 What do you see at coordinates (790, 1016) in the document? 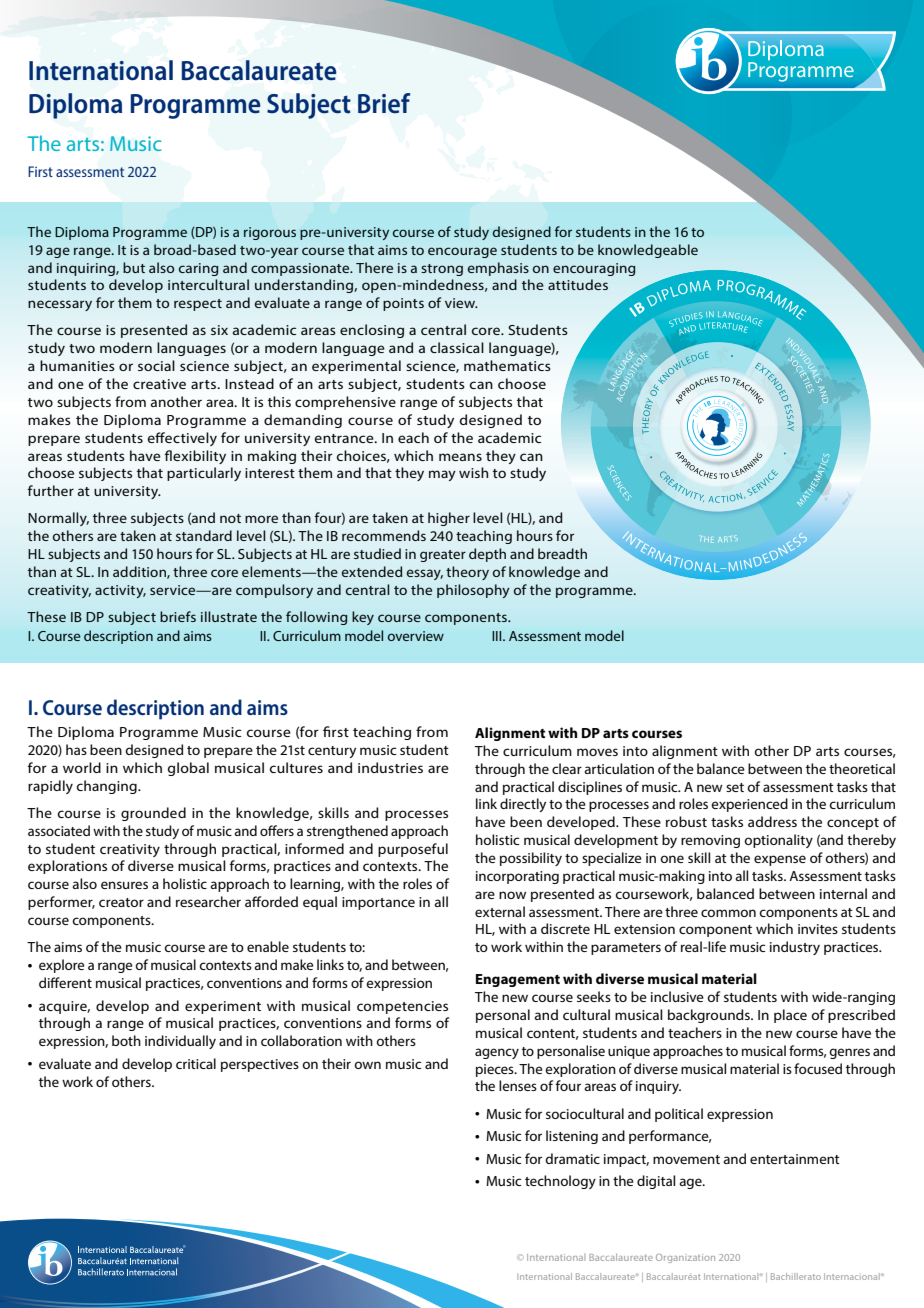
I see `place` at bounding box center [790, 1016].
